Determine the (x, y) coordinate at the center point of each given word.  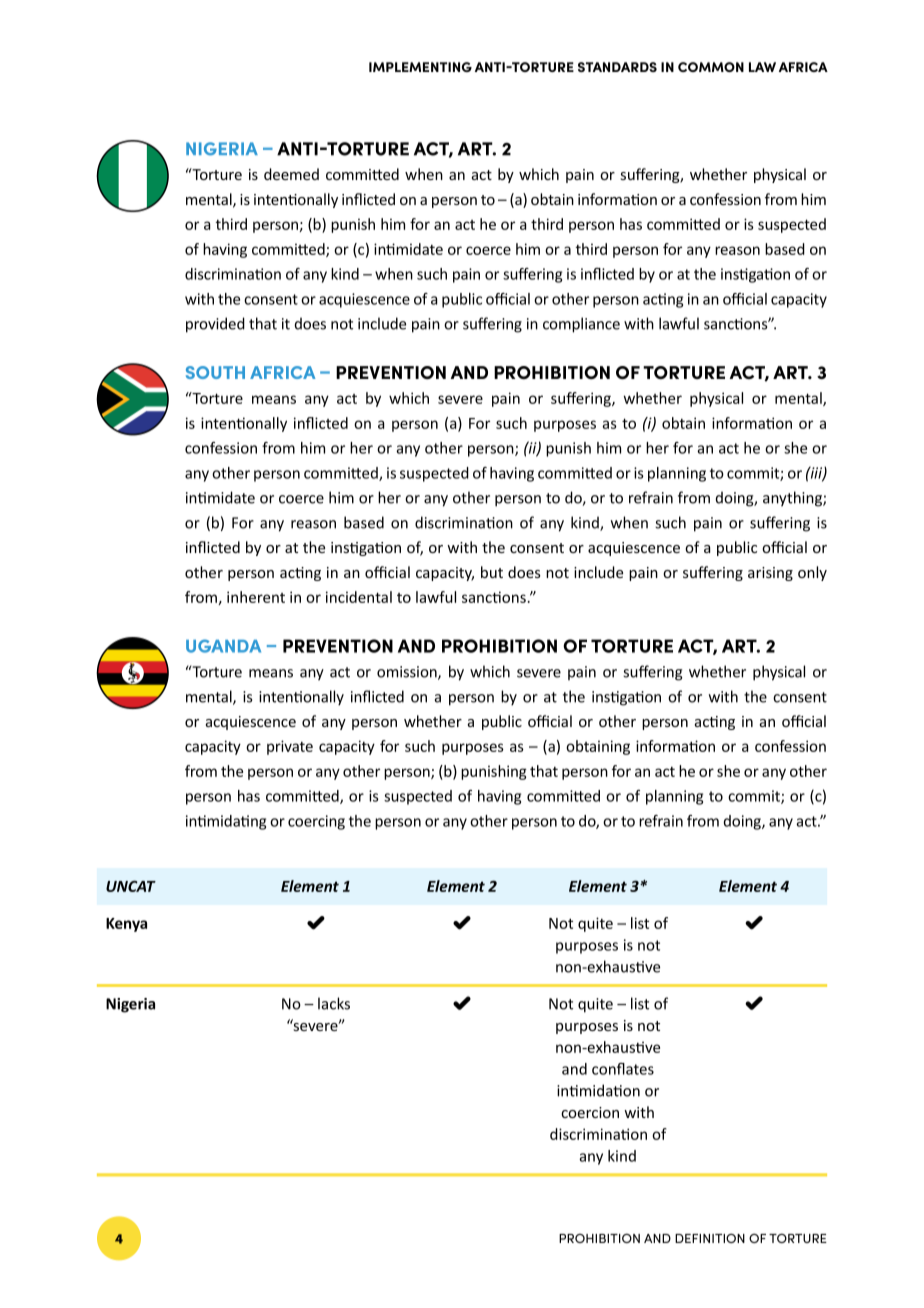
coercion (590, 1112)
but (492, 572)
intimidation (598, 1090)
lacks (334, 1003)
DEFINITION (710, 1238)
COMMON (711, 67)
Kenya (126, 925)
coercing (316, 822)
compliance (581, 325)
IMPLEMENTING (420, 67)
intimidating (226, 822)
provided (215, 325)
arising (770, 574)
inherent (256, 597)
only (812, 573)
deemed (291, 174)
